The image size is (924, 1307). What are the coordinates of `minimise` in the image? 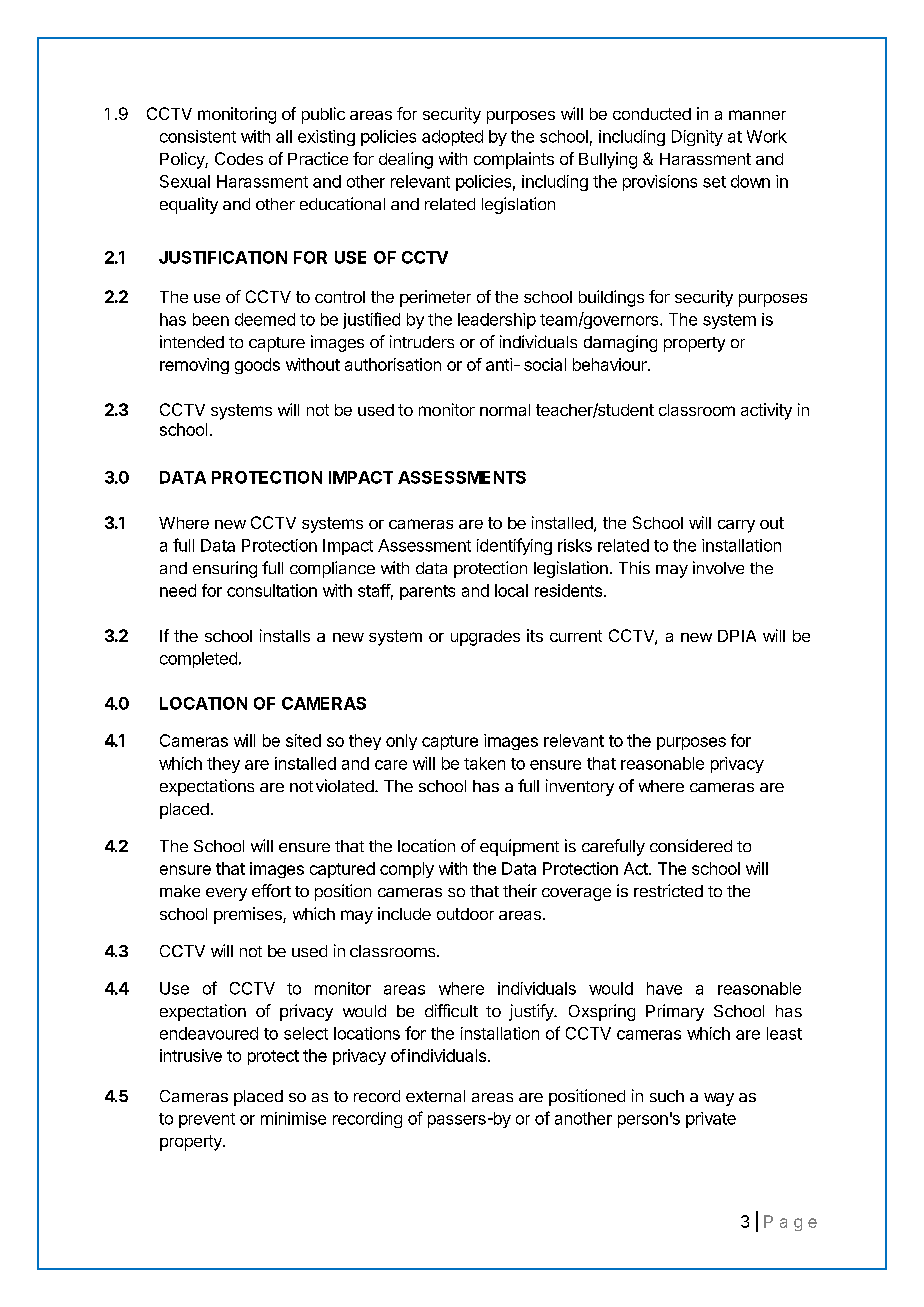 It's located at (293, 1118).
